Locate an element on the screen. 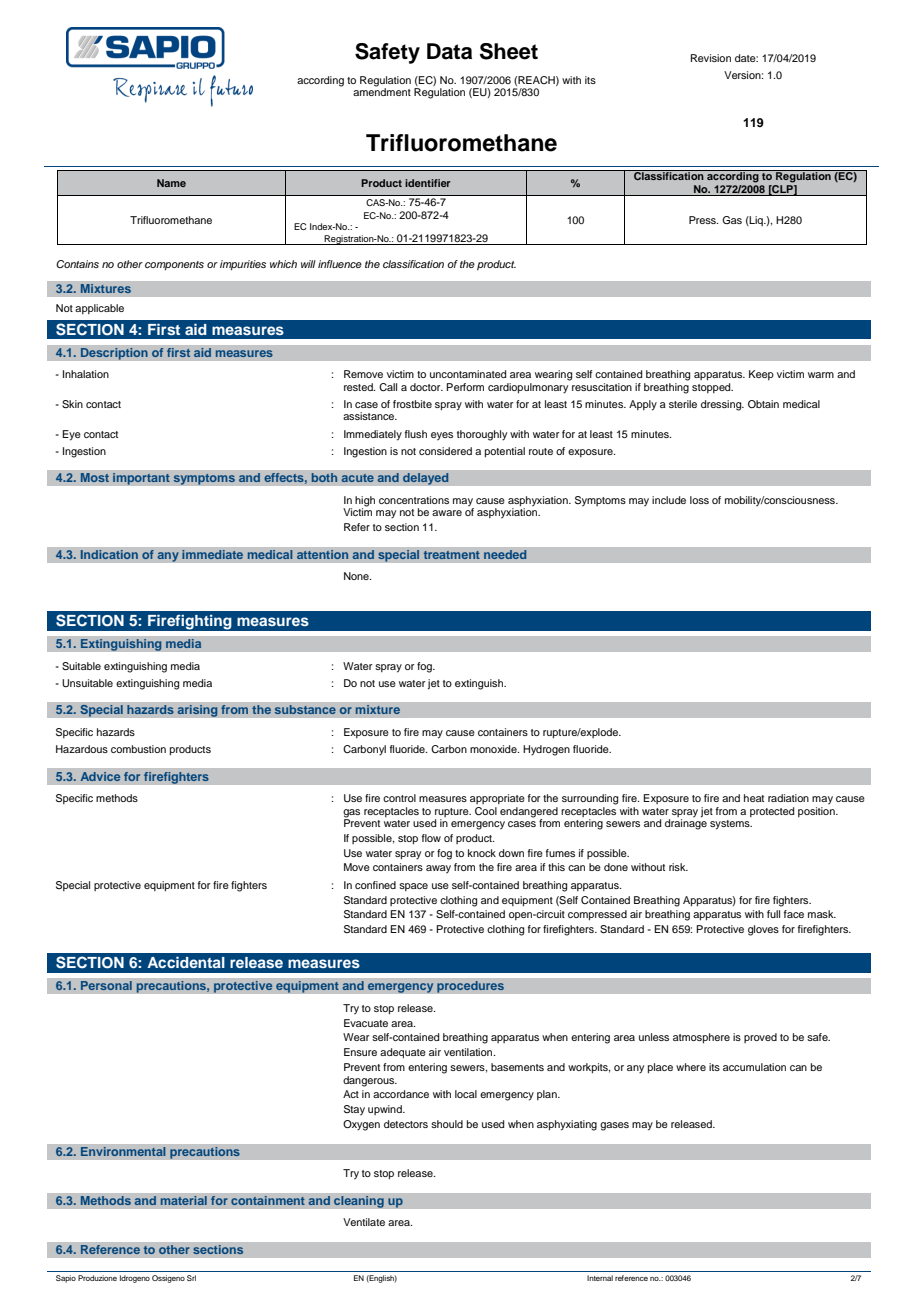 The height and width of the screenshot is (1308, 924). loss is located at coordinates (699, 500).
